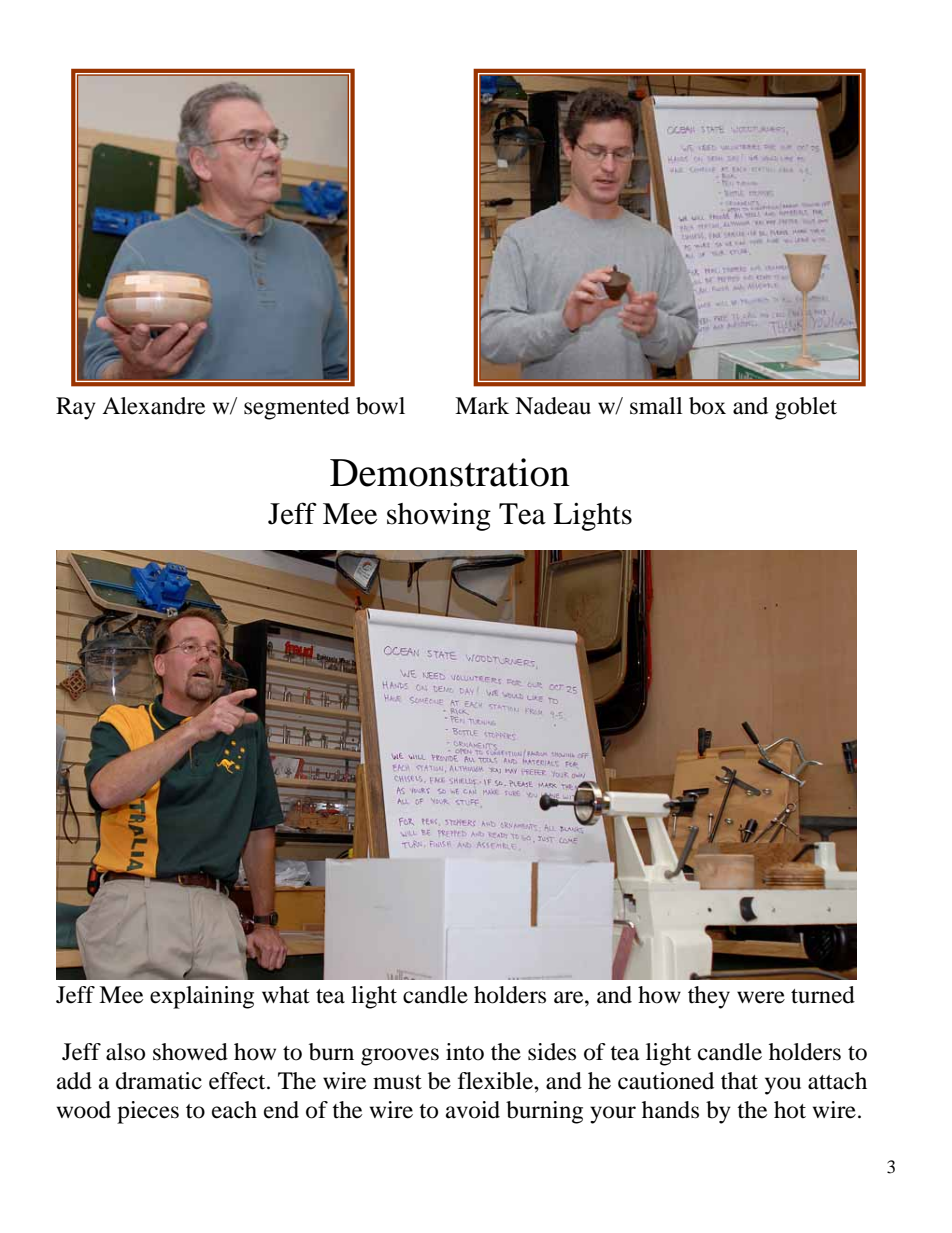 Image resolution: width=952 pixels, height=1233 pixels. What do you see at coordinates (739, 1081) in the document?
I see `that` at bounding box center [739, 1081].
